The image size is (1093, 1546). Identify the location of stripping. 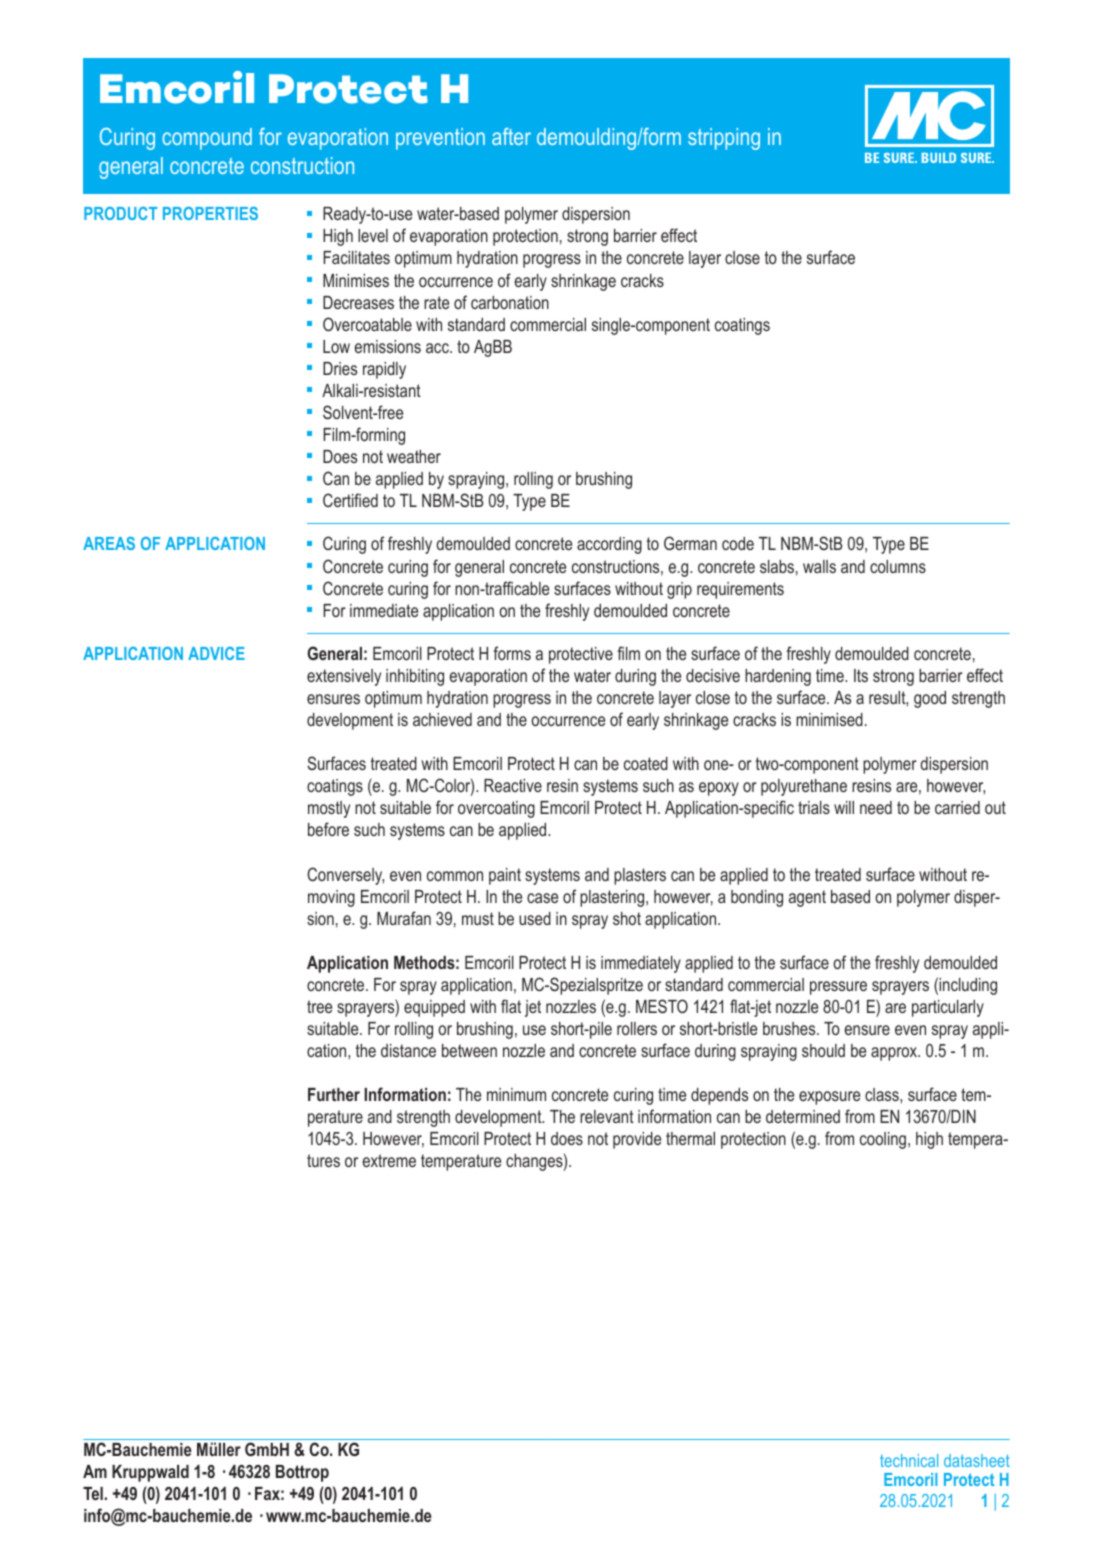
(724, 139).
